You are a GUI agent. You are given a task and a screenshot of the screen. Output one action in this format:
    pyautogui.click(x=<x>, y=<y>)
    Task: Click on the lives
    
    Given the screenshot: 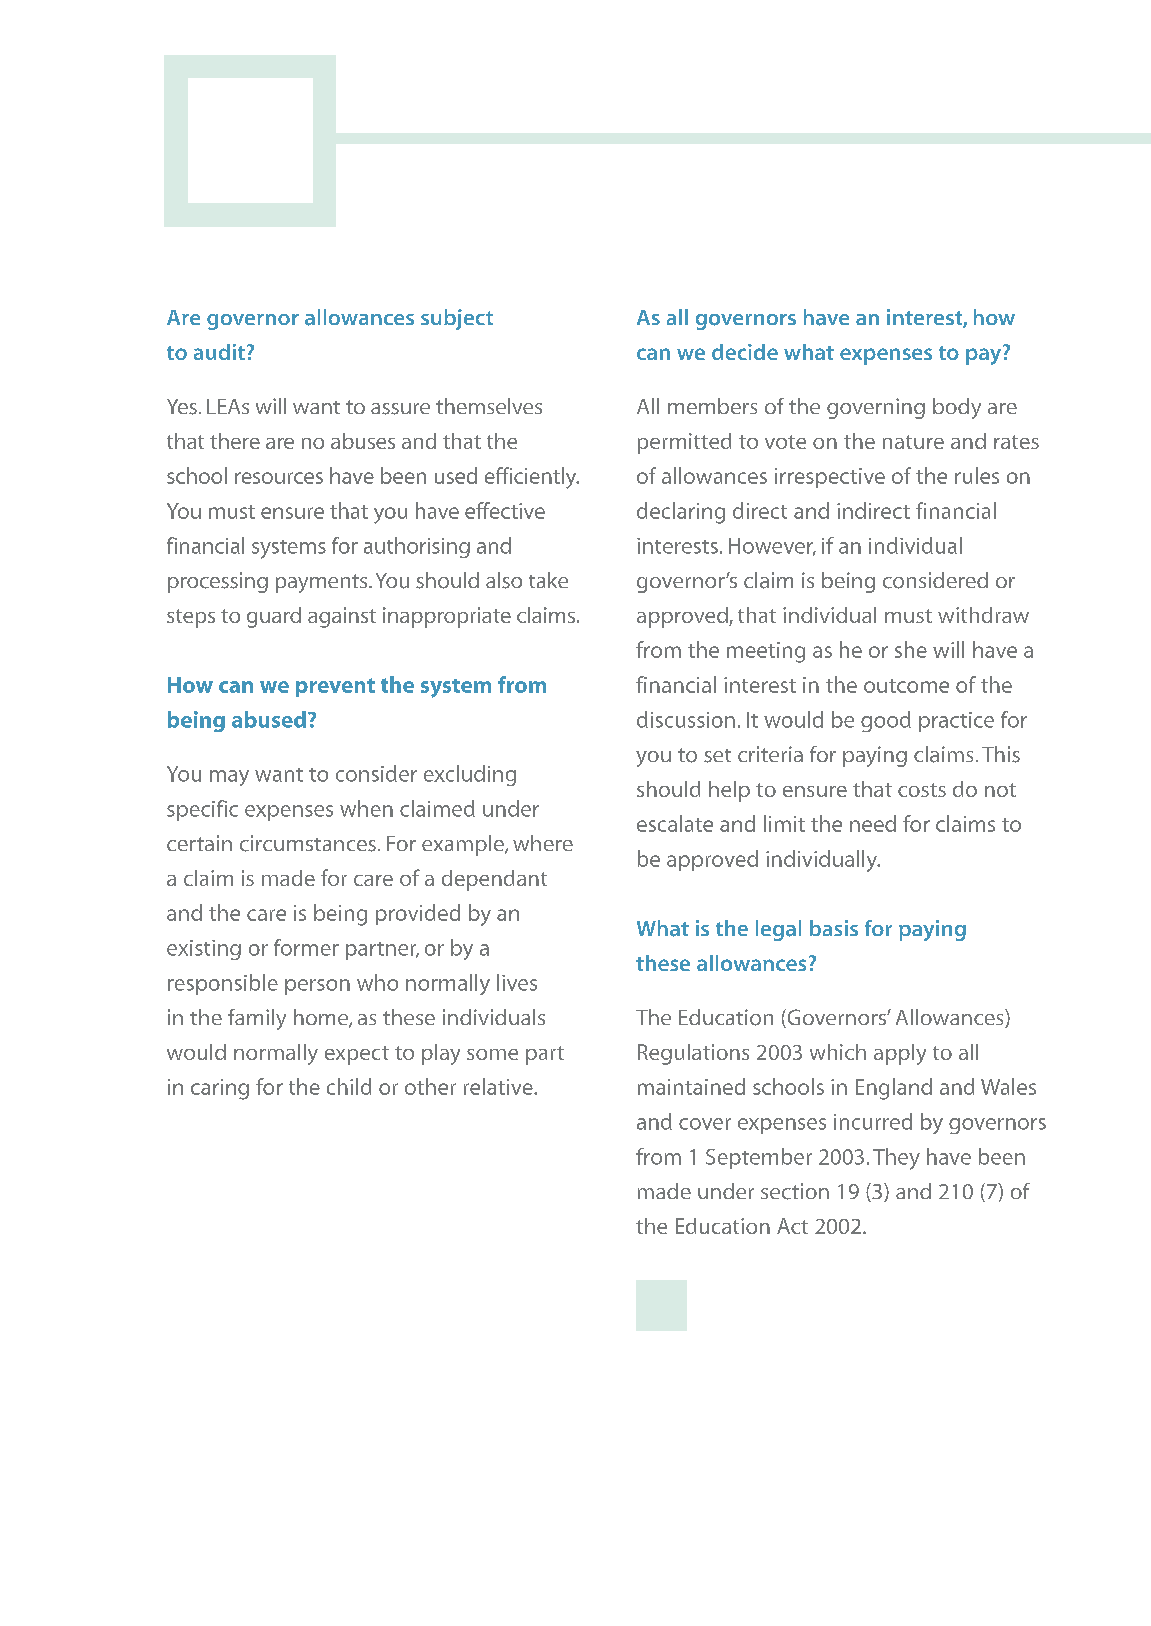 What is the action you would take?
    pyautogui.click(x=517, y=982)
